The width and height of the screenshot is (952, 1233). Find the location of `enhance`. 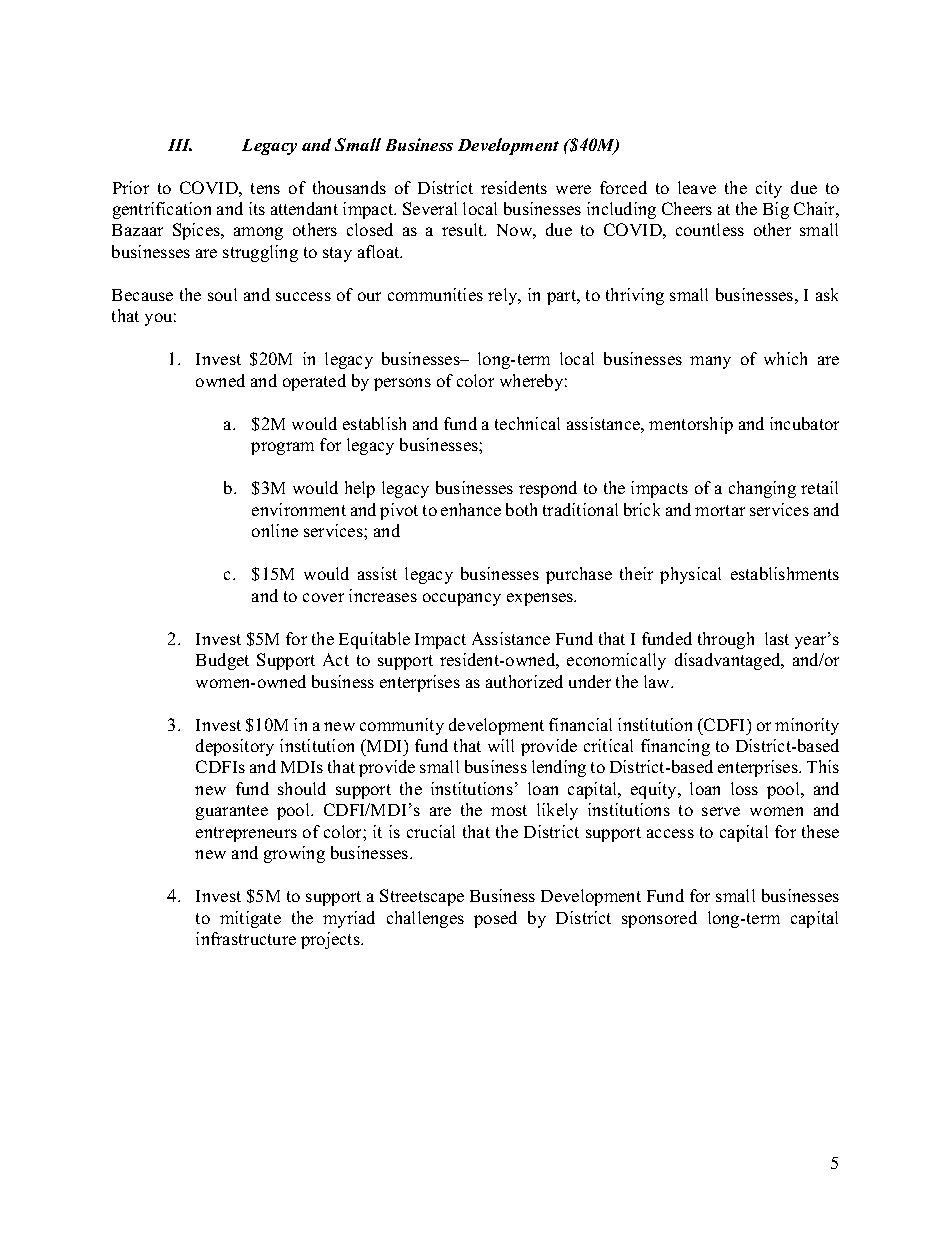

enhance is located at coordinates (471, 509).
